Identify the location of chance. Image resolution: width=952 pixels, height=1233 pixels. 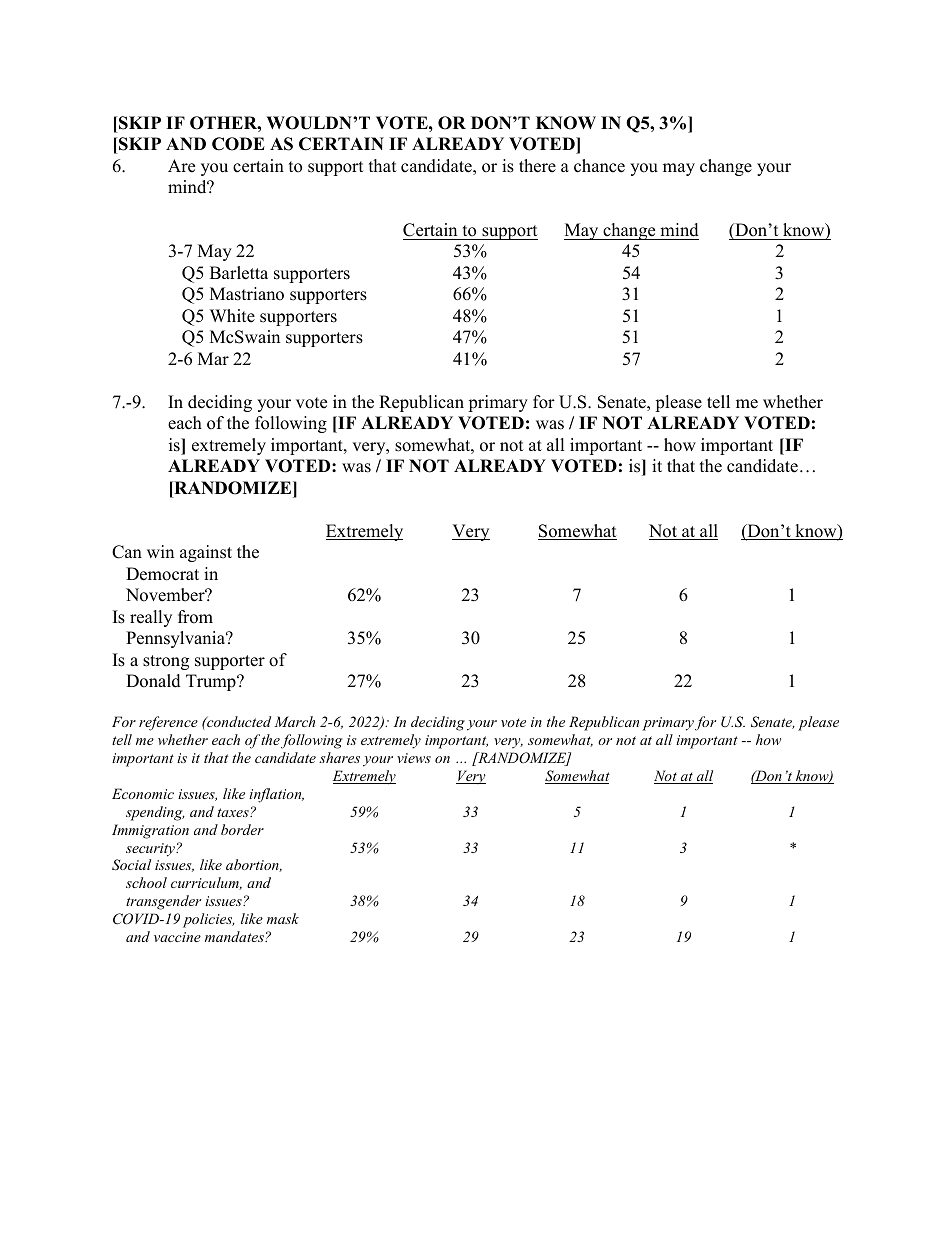
(599, 166).
